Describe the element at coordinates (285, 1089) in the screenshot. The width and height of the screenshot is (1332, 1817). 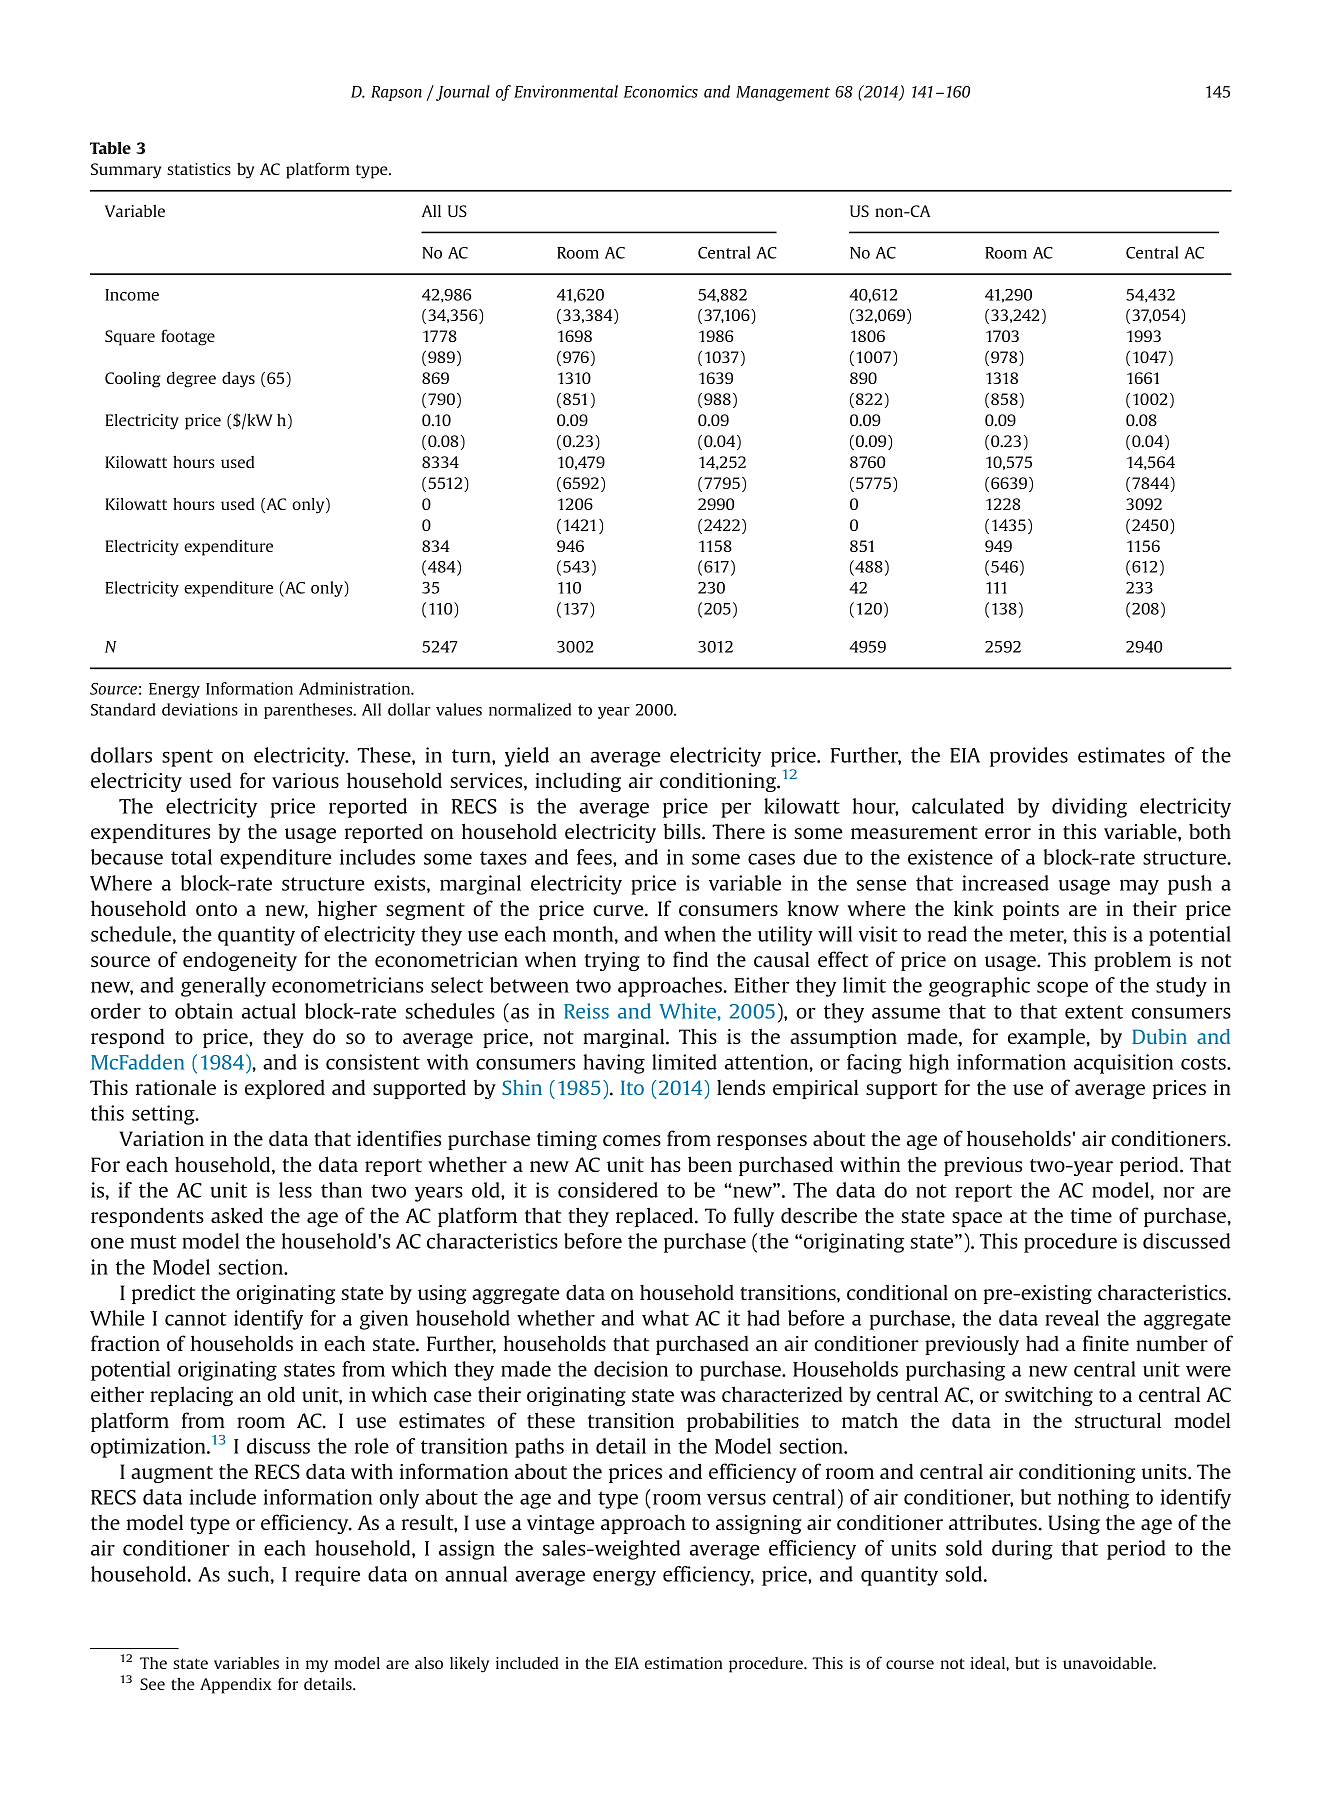
I see `explored` at that location.
